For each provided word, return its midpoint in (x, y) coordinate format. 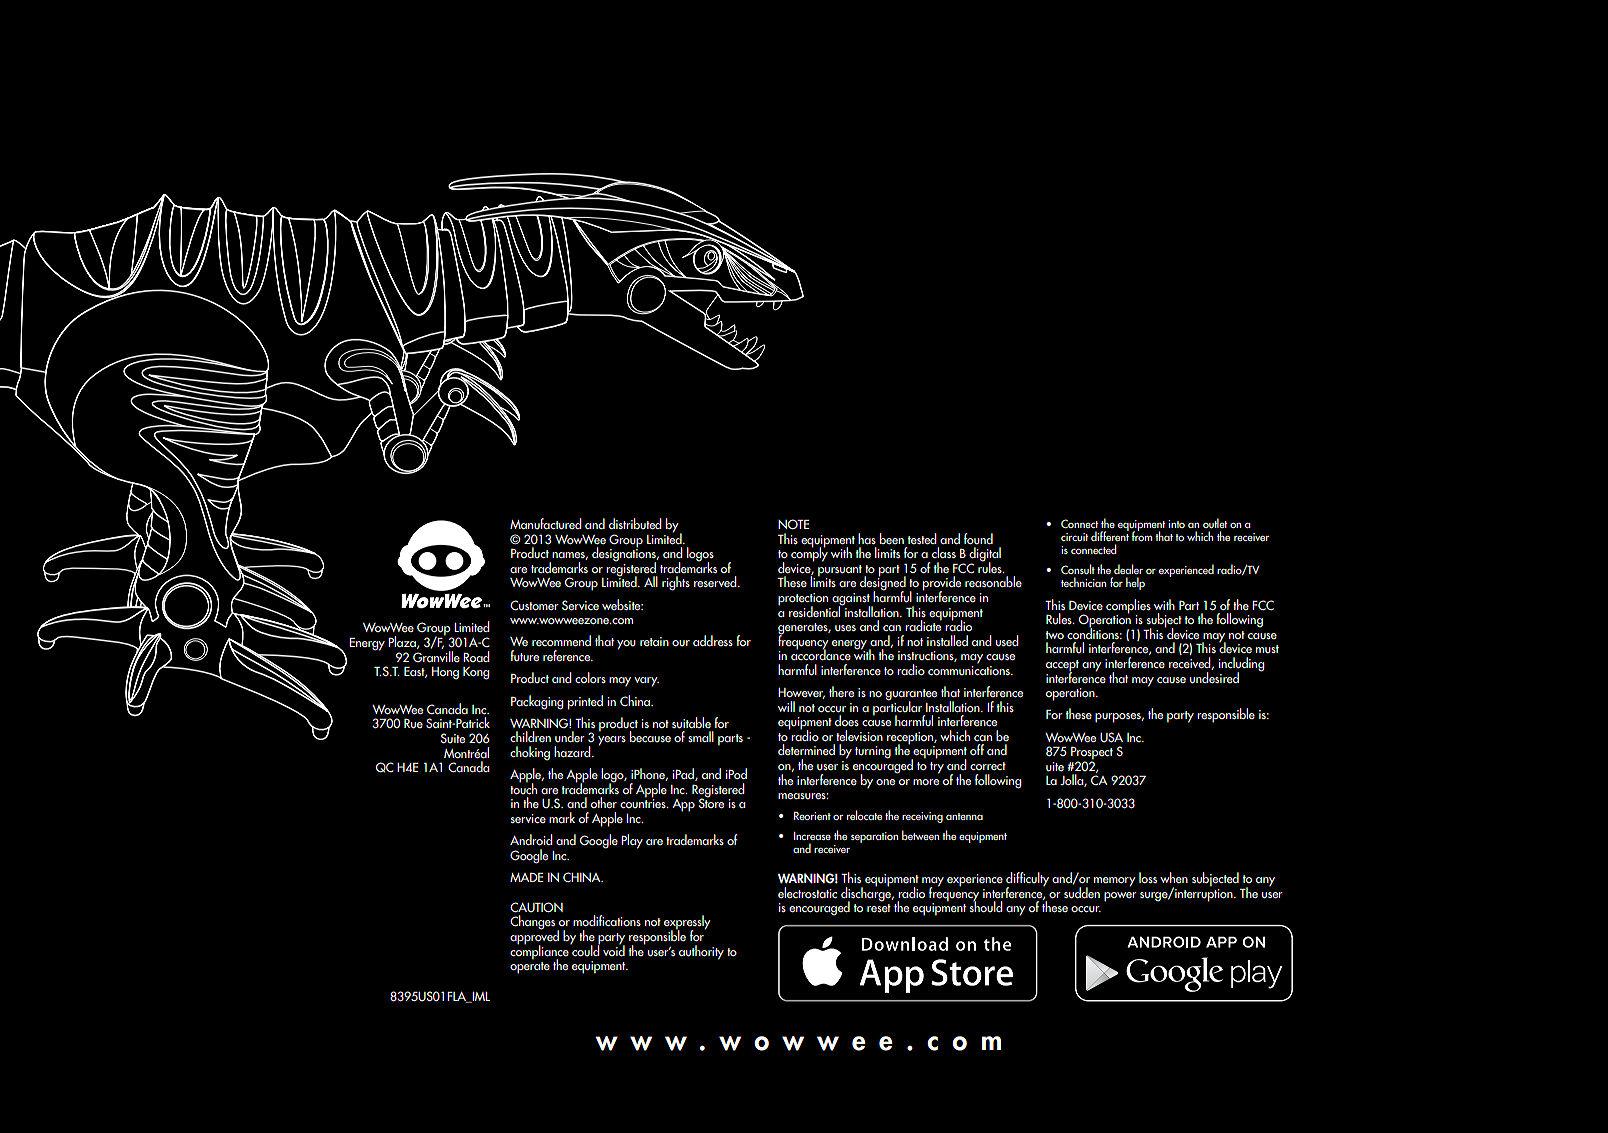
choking (530, 753)
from (1142, 535)
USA (1111, 737)
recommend (561, 640)
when (1174, 877)
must (1267, 649)
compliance (540, 952)
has (867, 538)
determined (806, 749)
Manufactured (546, 524)
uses (845, 628)
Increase (812, 836)
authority (701, 952)
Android (531, 839)
